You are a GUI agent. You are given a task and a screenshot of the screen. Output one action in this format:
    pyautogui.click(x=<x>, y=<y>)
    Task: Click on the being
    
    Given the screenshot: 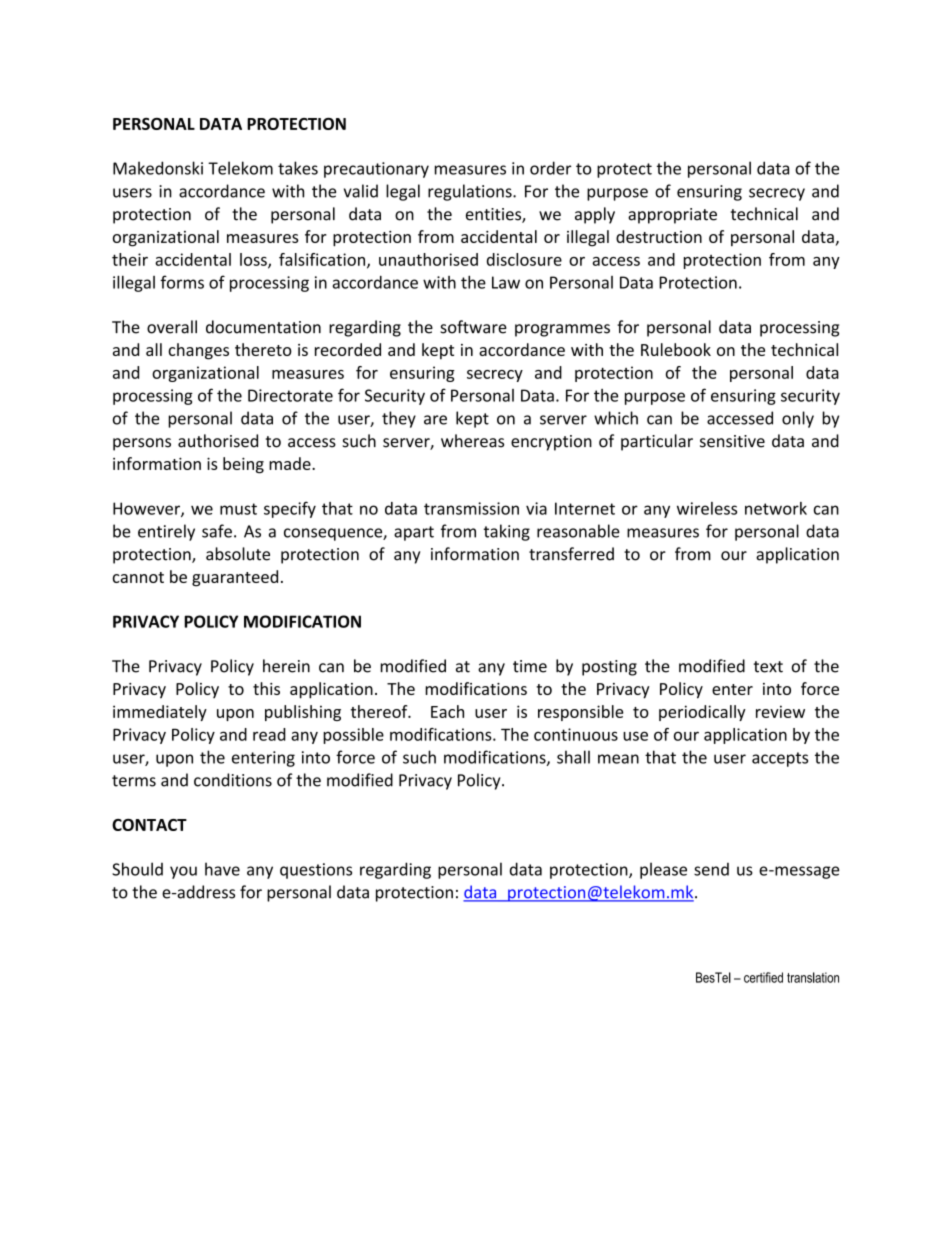 What is the action you would take?
    pyautogui.click(x=243, y=465)
